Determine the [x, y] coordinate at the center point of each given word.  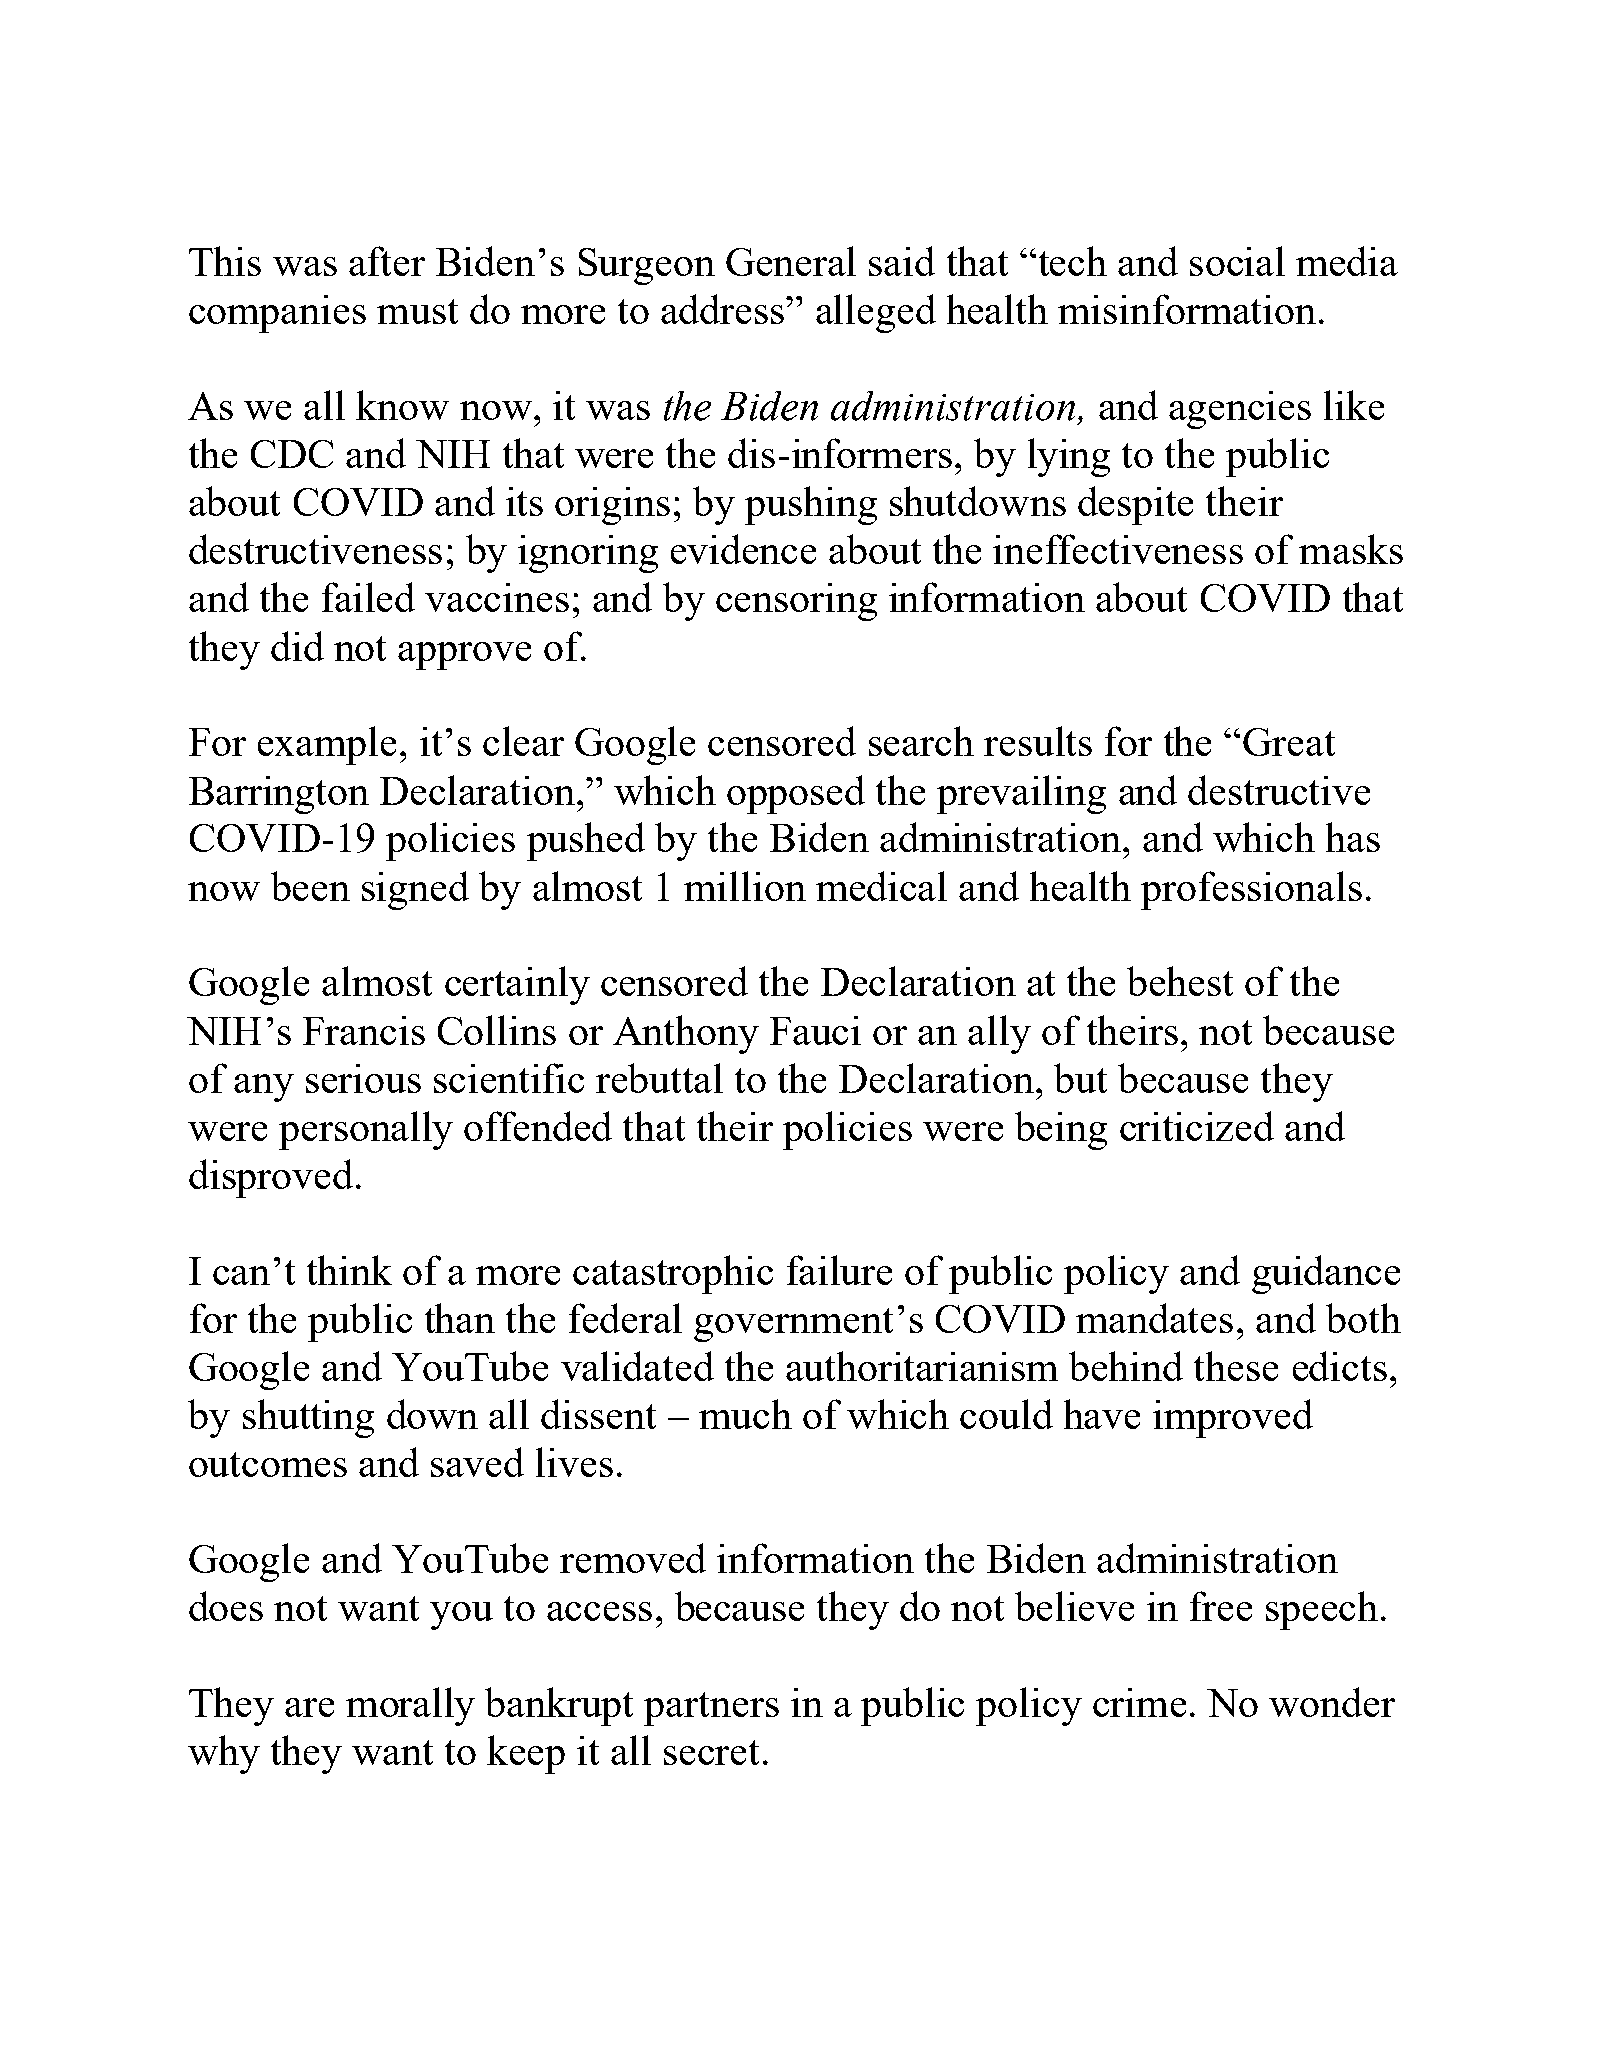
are [309, 1707]
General [791, 261]
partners [711, 1709]
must [417, 311]
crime [1139, 1702]
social [1237, 261]
